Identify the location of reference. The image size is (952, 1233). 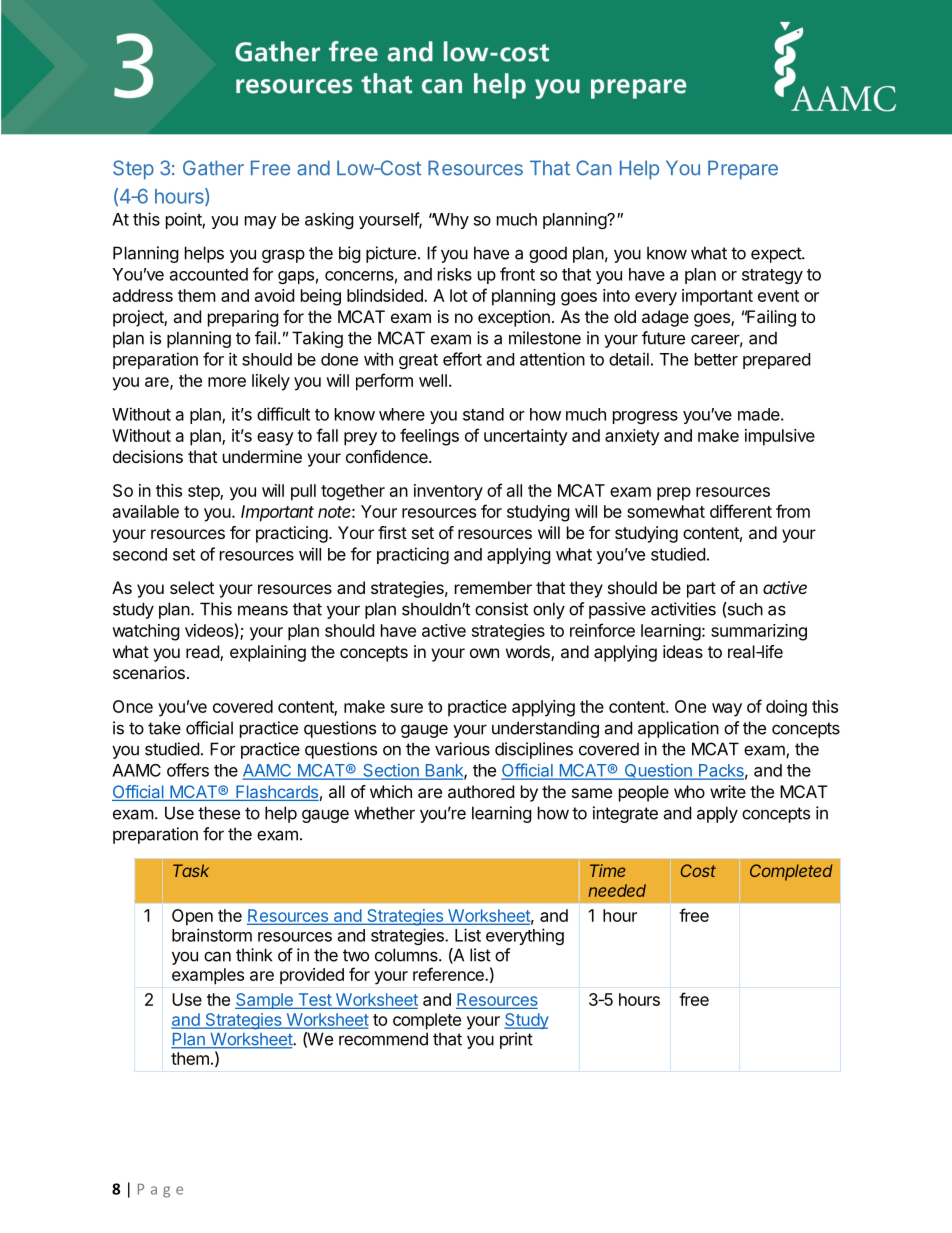
(449, 974).
